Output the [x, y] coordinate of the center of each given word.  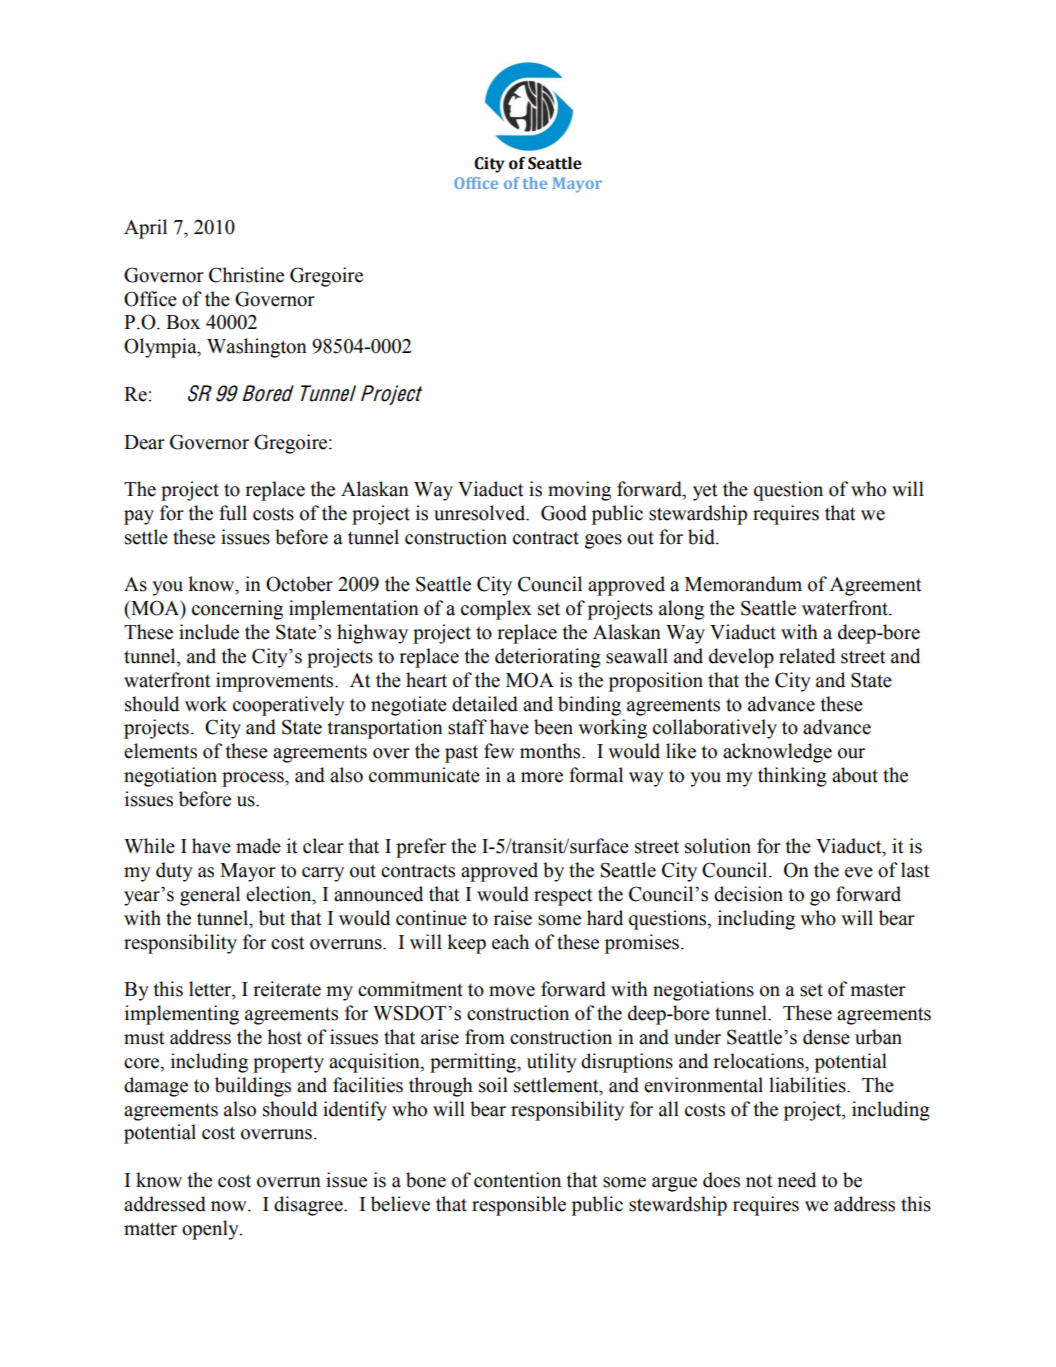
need [796, 1180]
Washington [257, 348]
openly [211, 1230]
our [851, 753]
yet [705, 492]
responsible [519, 1206]
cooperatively [289, 706]
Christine [246, 275]
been [553, 727]
